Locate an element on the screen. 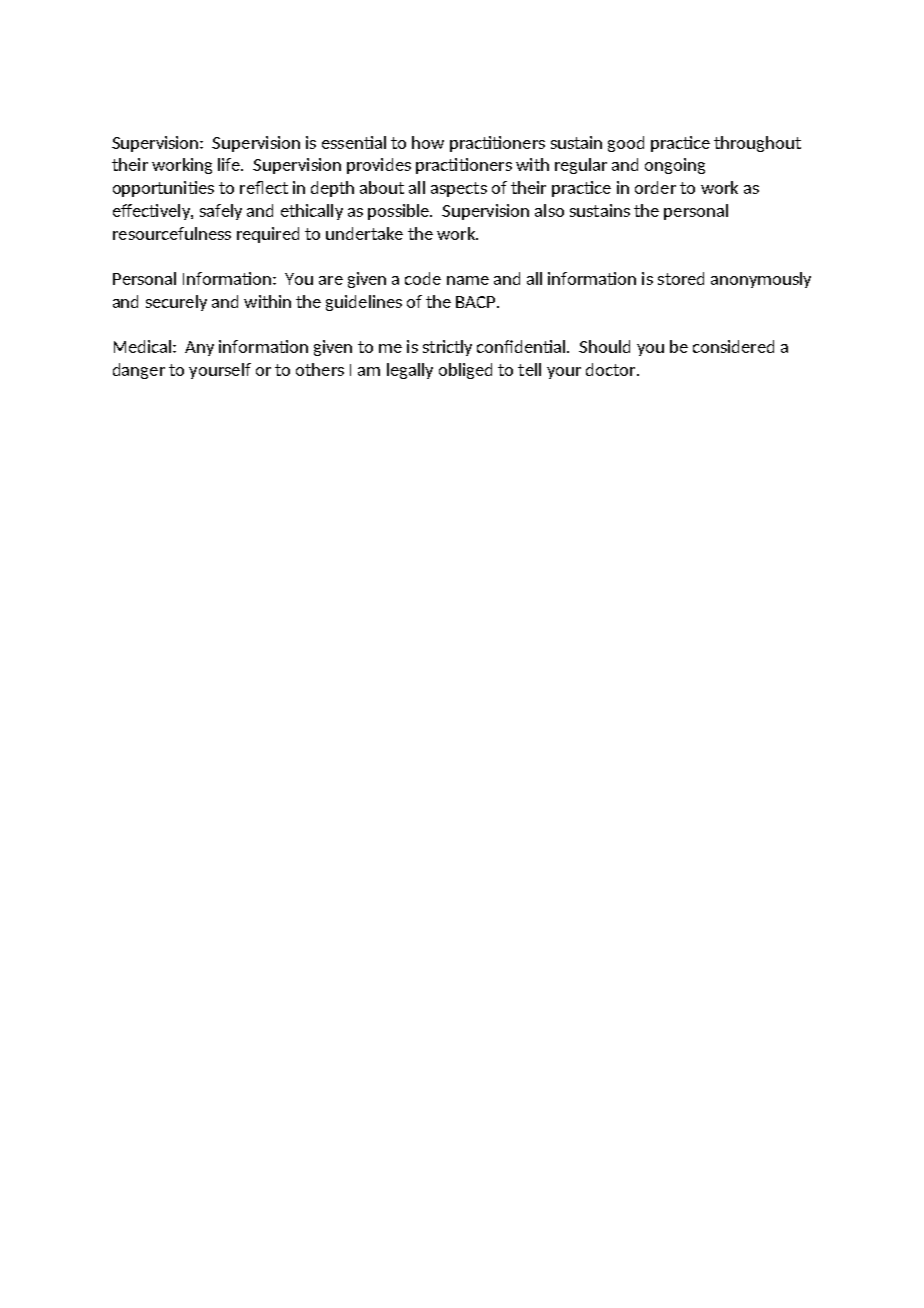 Image resolution: width=924 pixels, height=1308 pixels. are is located at coordinates (331, 280).
